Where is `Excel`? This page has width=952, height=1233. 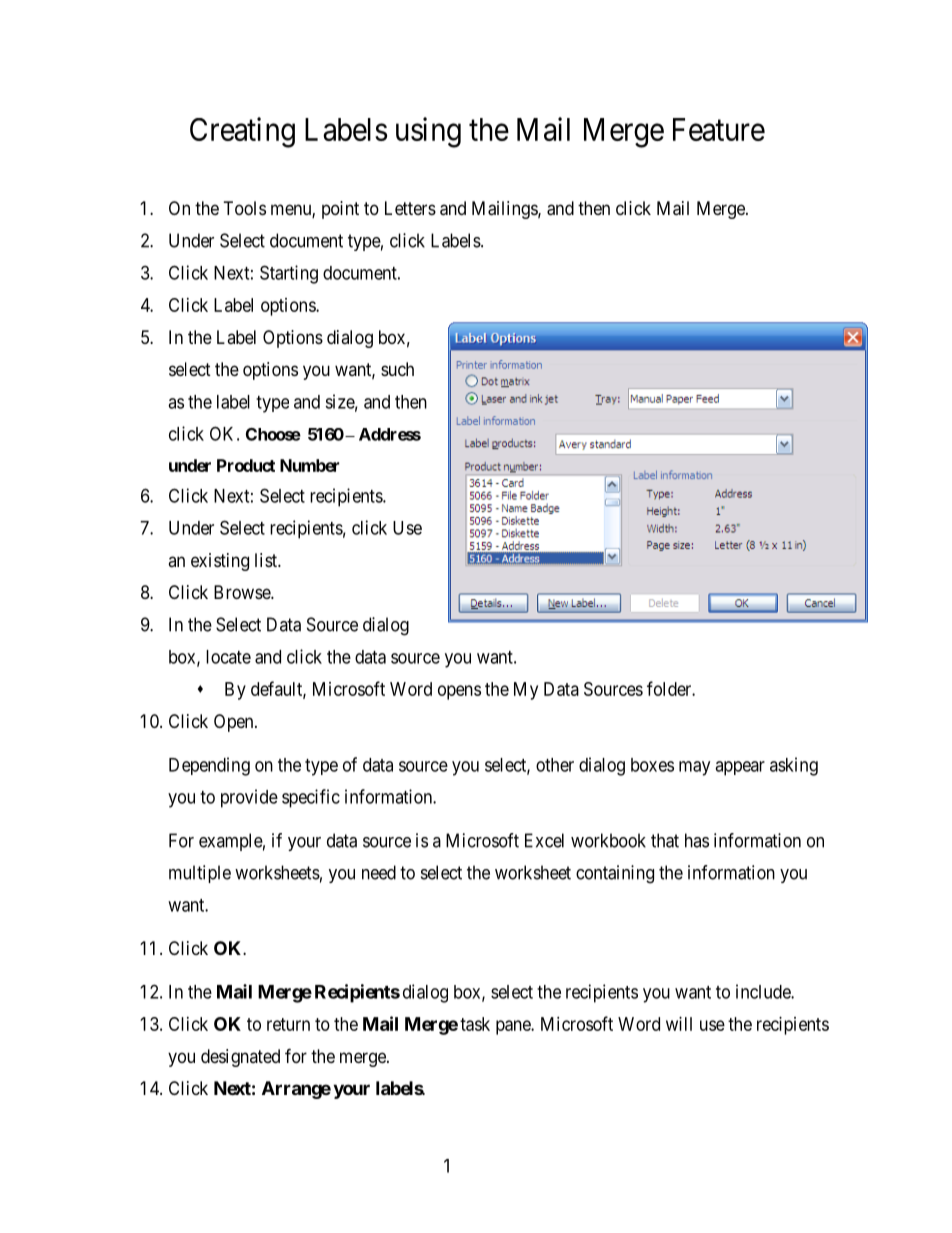
Excel is located at coordinates (544, 840).
